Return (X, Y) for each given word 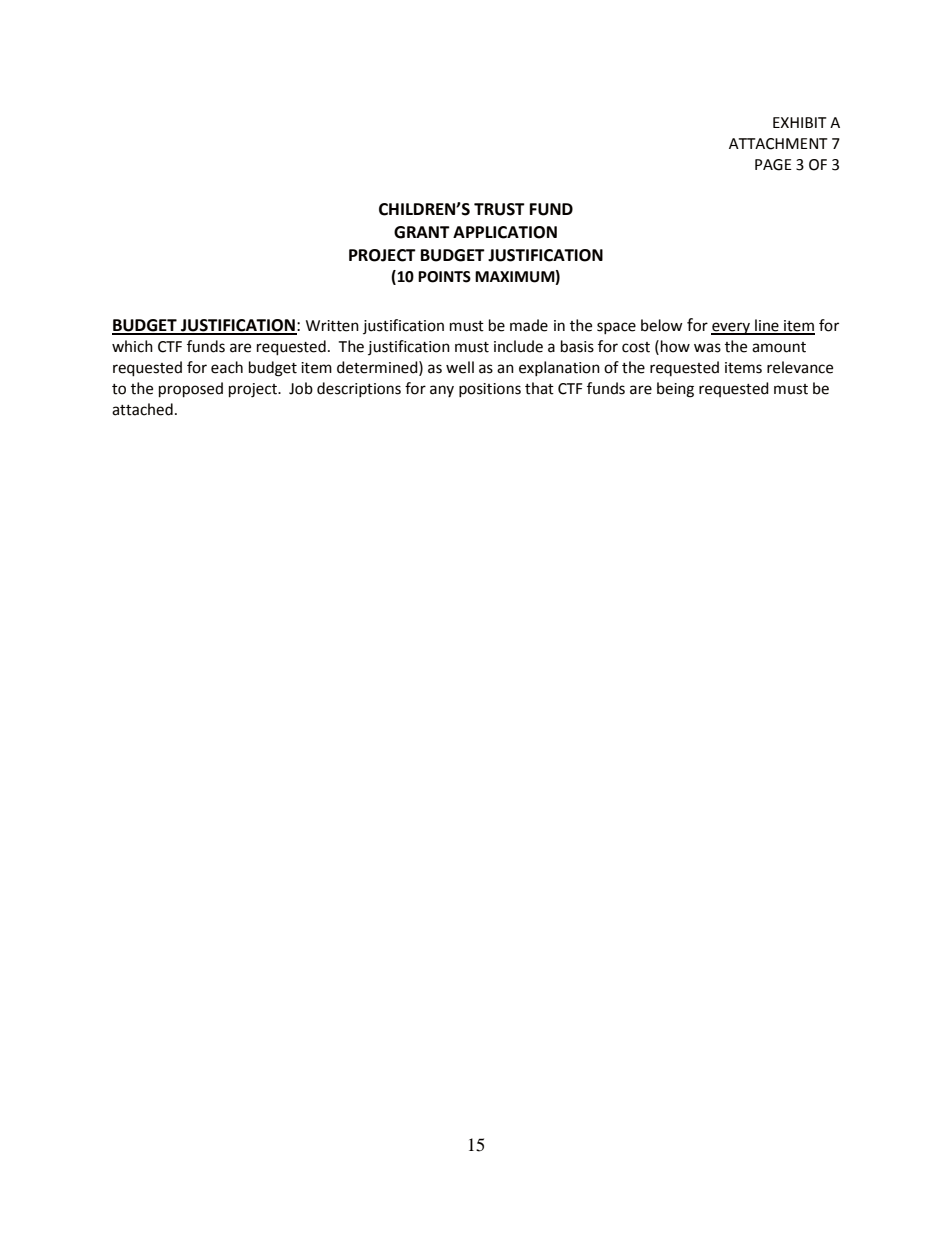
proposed (191, 390)
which (132, 346)
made (529, 325)
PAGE (773, 165)
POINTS (444, 277)
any (442, 391)
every (731, 328)
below (662, 325)
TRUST (499, 209)
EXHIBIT (800, 122)
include (518, 346)
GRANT (422, 232)
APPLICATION (505, 232)
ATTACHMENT (778, 144)
